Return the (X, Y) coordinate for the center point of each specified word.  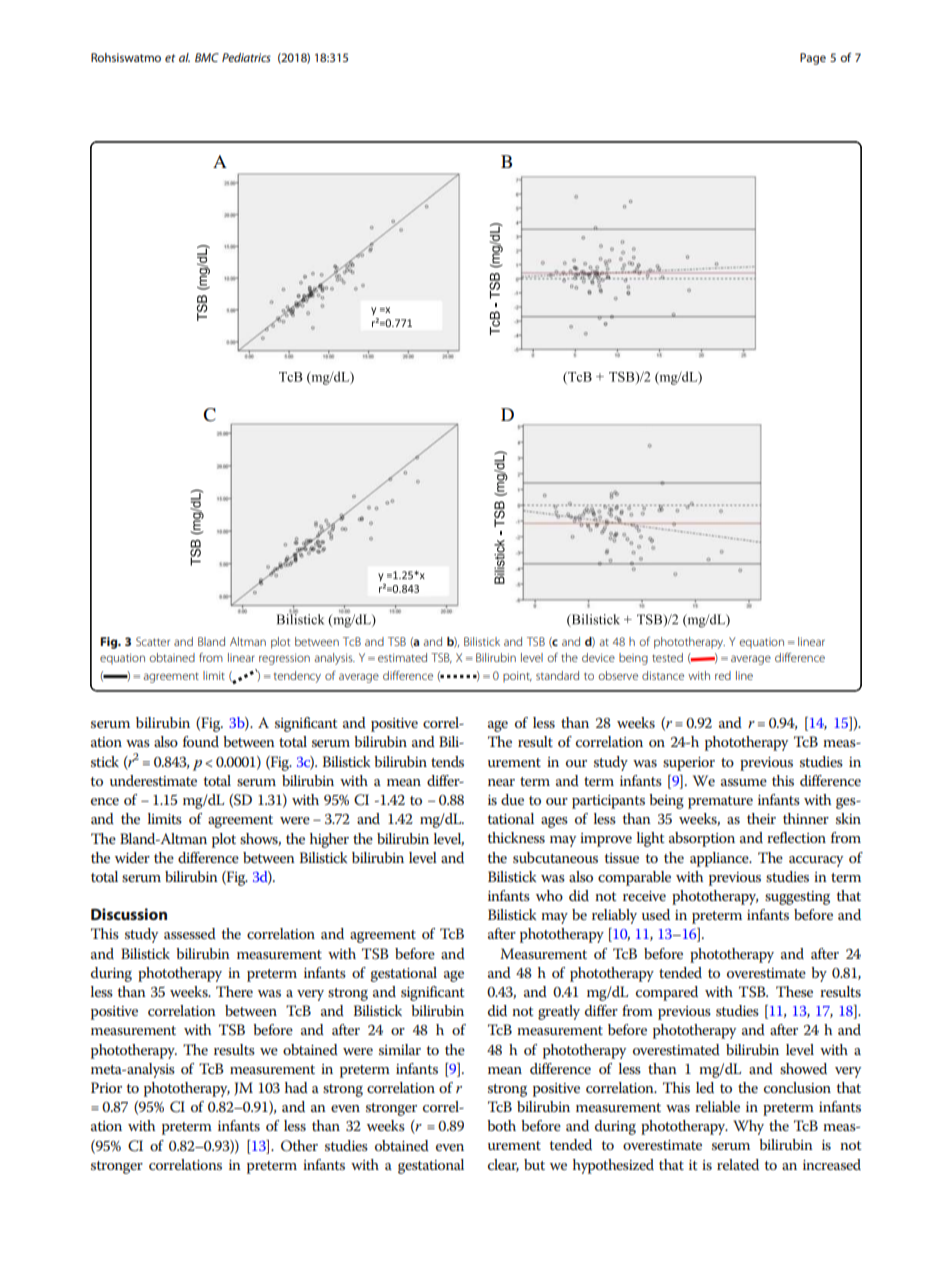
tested (667, 657)
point (517, 676)
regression (284, 659)
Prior (106, 1087)
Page (813, 59)
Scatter (153, 641)
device (598, 657)
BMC (207, 57)
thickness (516, 837)
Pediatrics (246, 57)
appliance (720, 859)
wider (132, 857)
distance (663, 675)
